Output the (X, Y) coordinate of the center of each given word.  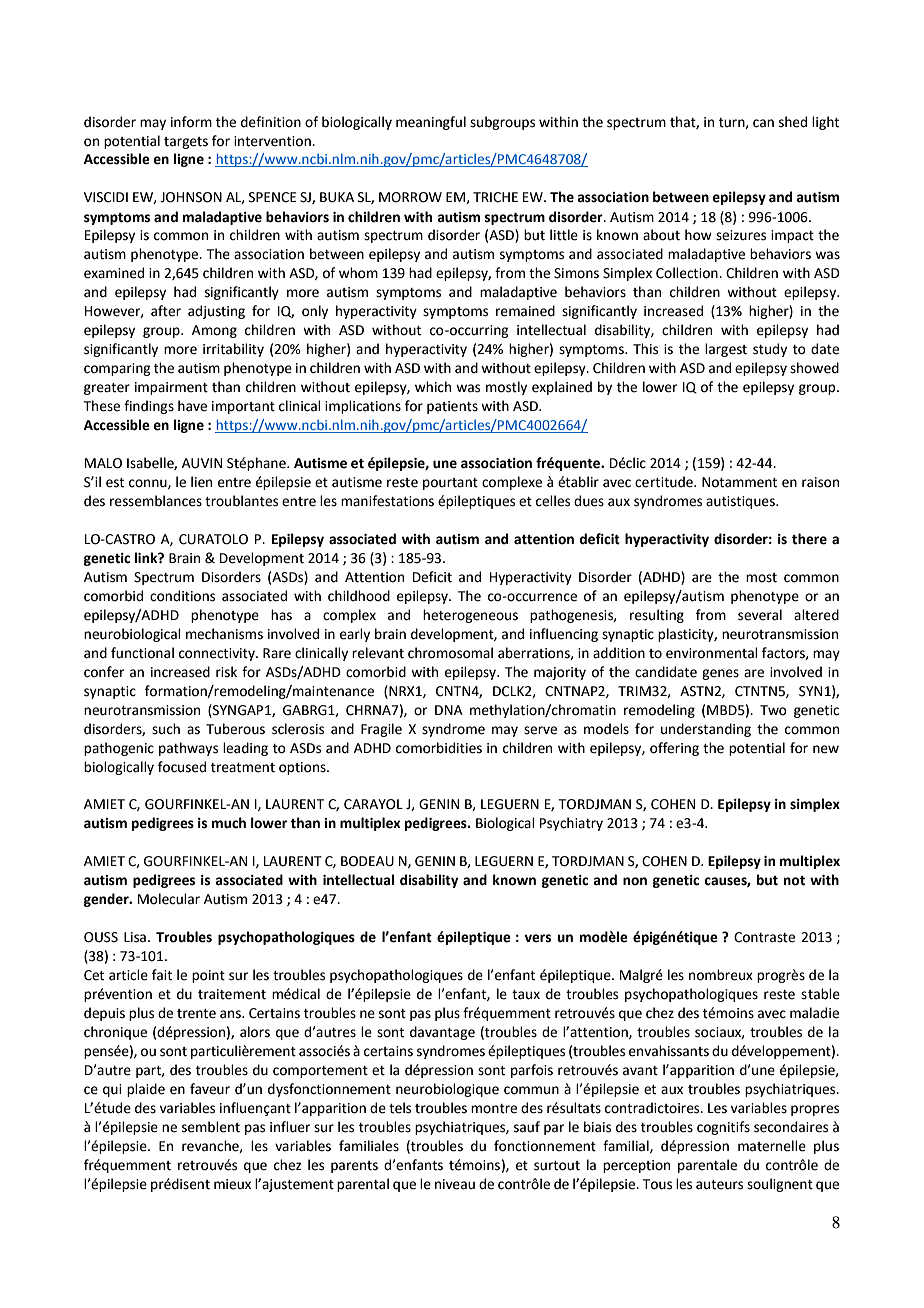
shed (793, 122)
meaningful (431, 123)
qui (112, 1090)
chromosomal (450, 653)
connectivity (218, 654)
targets (186, 143)
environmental (712, 653)
